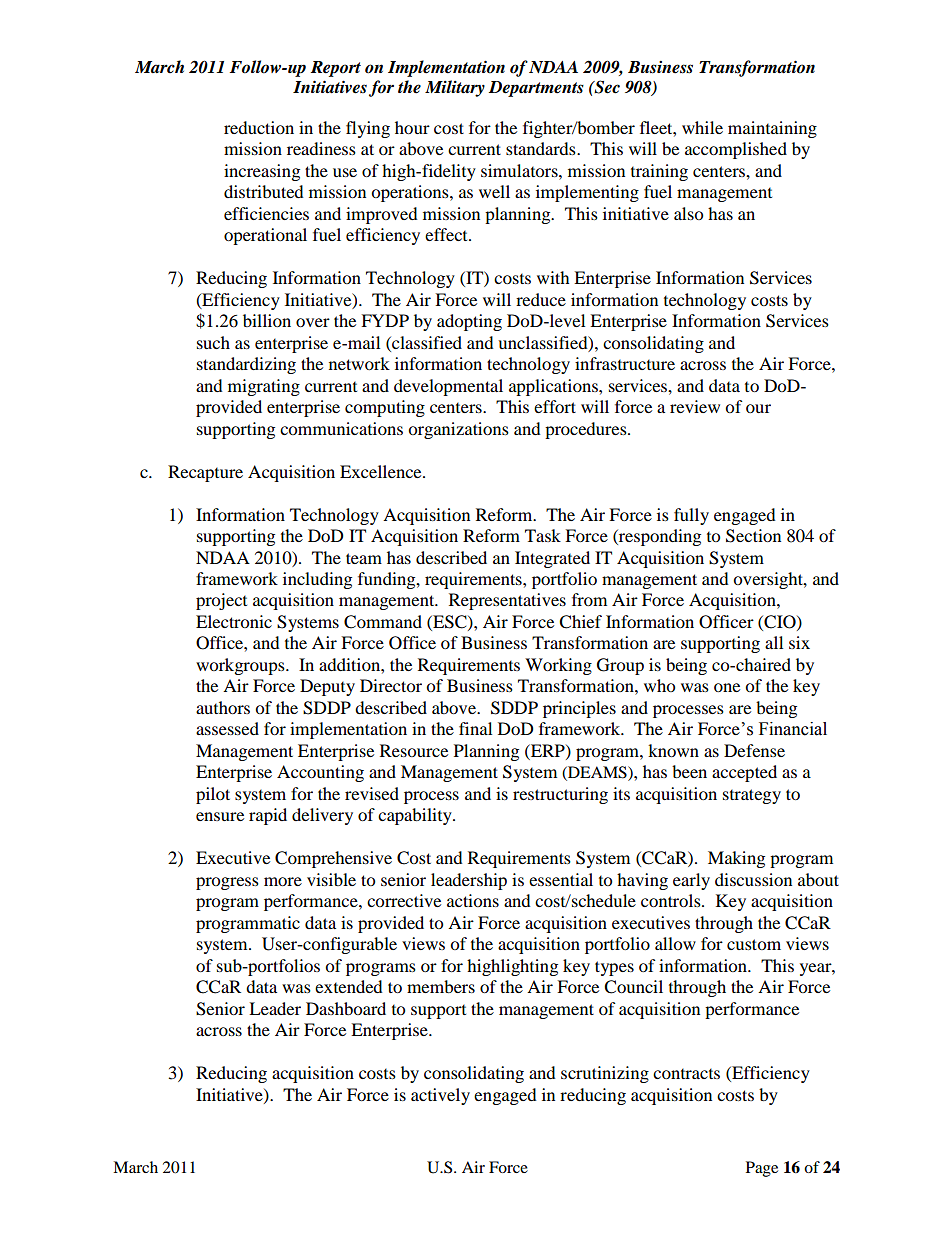 Image resolution: width=952 pixels, height=1233 pixels. What do you see at coordinates (753, 879) in the screenshot?
I see `discussion` at bounding box center [753, 879].
